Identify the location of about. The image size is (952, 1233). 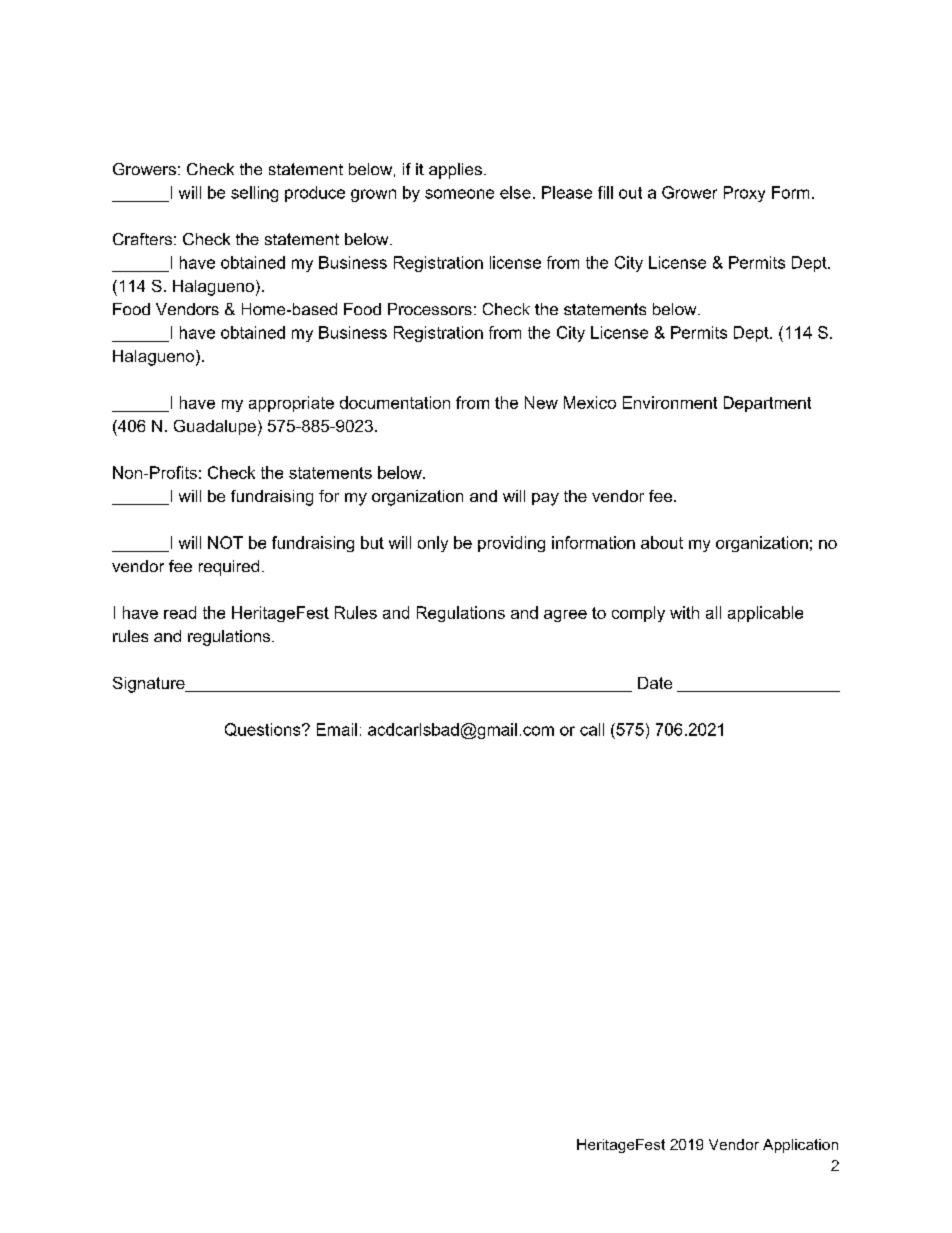
(662, 542).
